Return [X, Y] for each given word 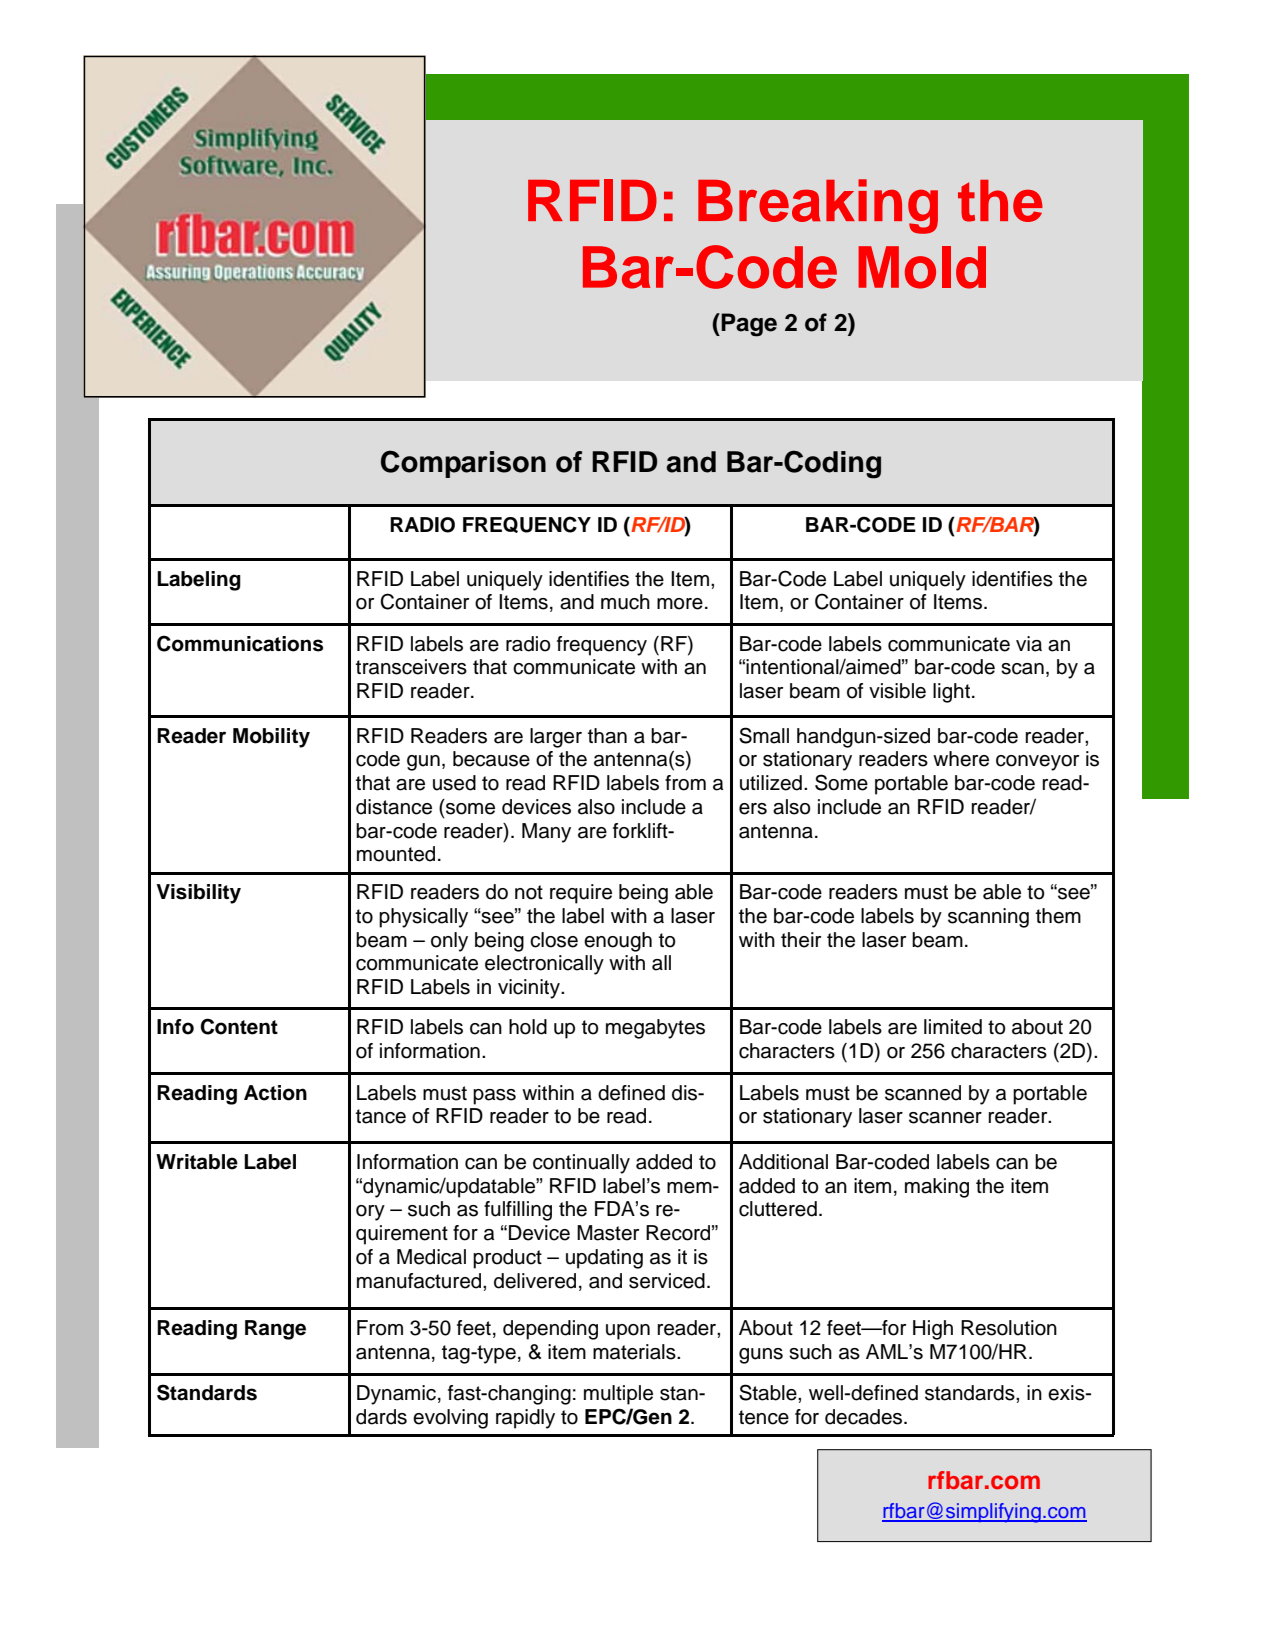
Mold [922, 267]
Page [748, 325]
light [951, 693]
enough [618, 942]
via [1029, 644]
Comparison [463, 464]
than [607, 736]
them [1058, 916]
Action [275, 1093]
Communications [240, 643]
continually [581, 1164]
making [937, 1188]
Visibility [198, 894]
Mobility [271, 738]
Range [275, 1330]
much [625, 602]
